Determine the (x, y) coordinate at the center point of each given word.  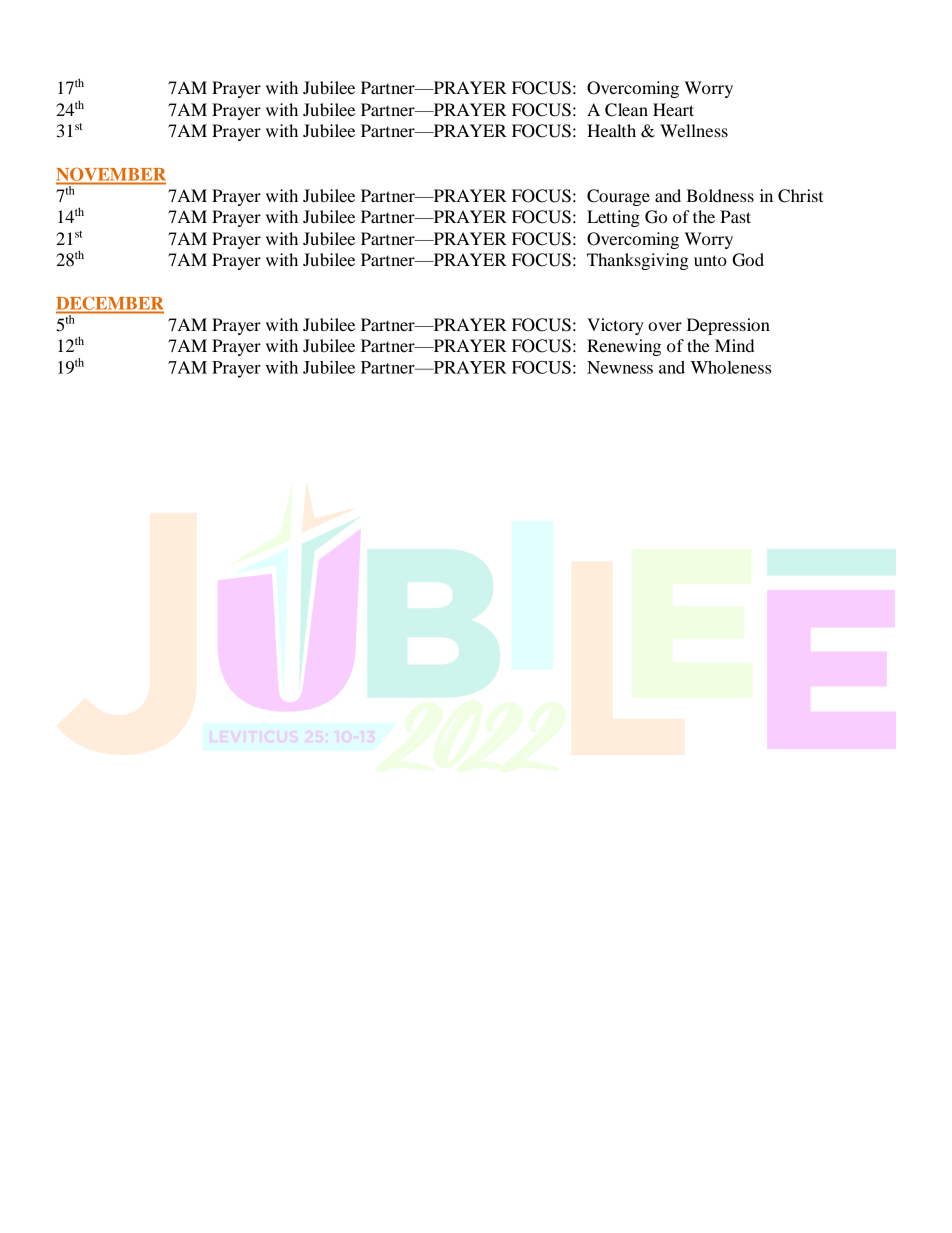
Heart (673, 109)
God (748, 260)
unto (710, 260)
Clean (626, 110)
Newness (620, 367)
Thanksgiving (638, 261)
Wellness (694, 130)
